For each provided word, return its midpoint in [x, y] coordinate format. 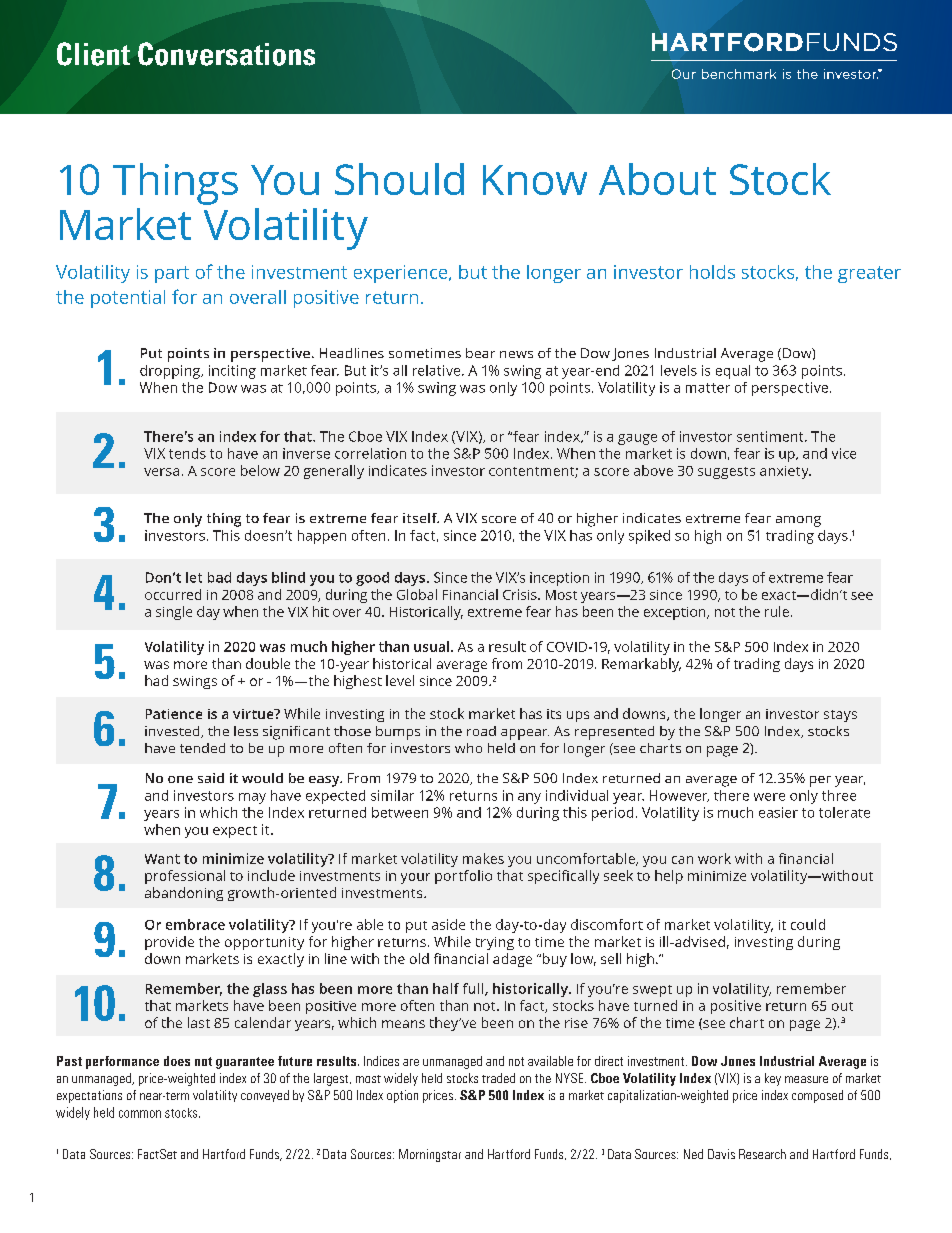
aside [448, 924]
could [808, 924]
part [172, 274]
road [481, 731]
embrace [195, 924]
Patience [174, 714]
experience [402, 274]
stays [840, 716]
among [798, 521]
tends [187, 453]
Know [535, 180]
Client [93, 54]
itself [421, 518]
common [140, 1114]
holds [712, 272]
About [657, 179]
